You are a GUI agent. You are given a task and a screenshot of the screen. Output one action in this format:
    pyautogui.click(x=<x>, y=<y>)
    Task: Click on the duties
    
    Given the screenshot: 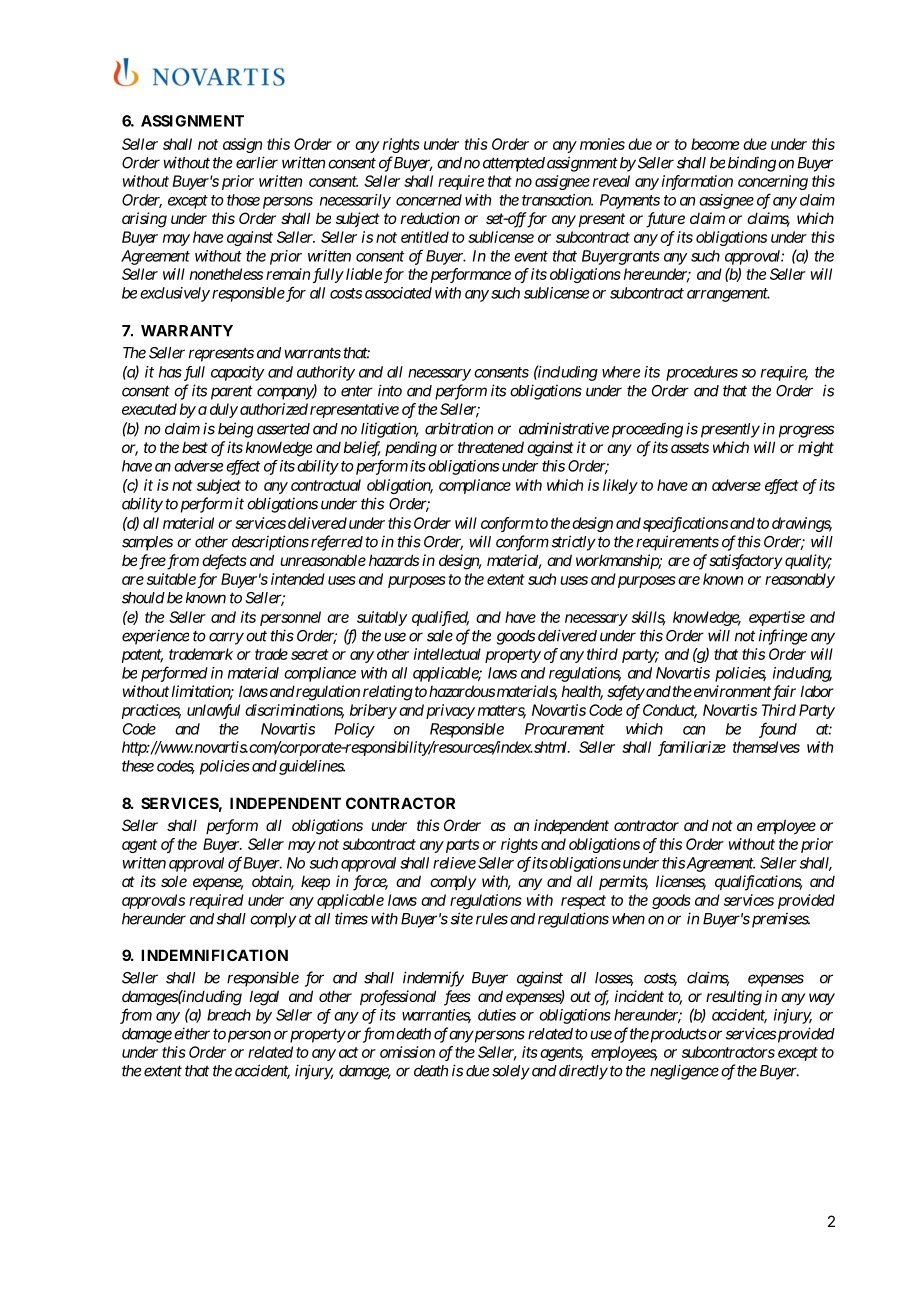 What is the action you would take?
    pyautogui.click(x=497, y=1015)
